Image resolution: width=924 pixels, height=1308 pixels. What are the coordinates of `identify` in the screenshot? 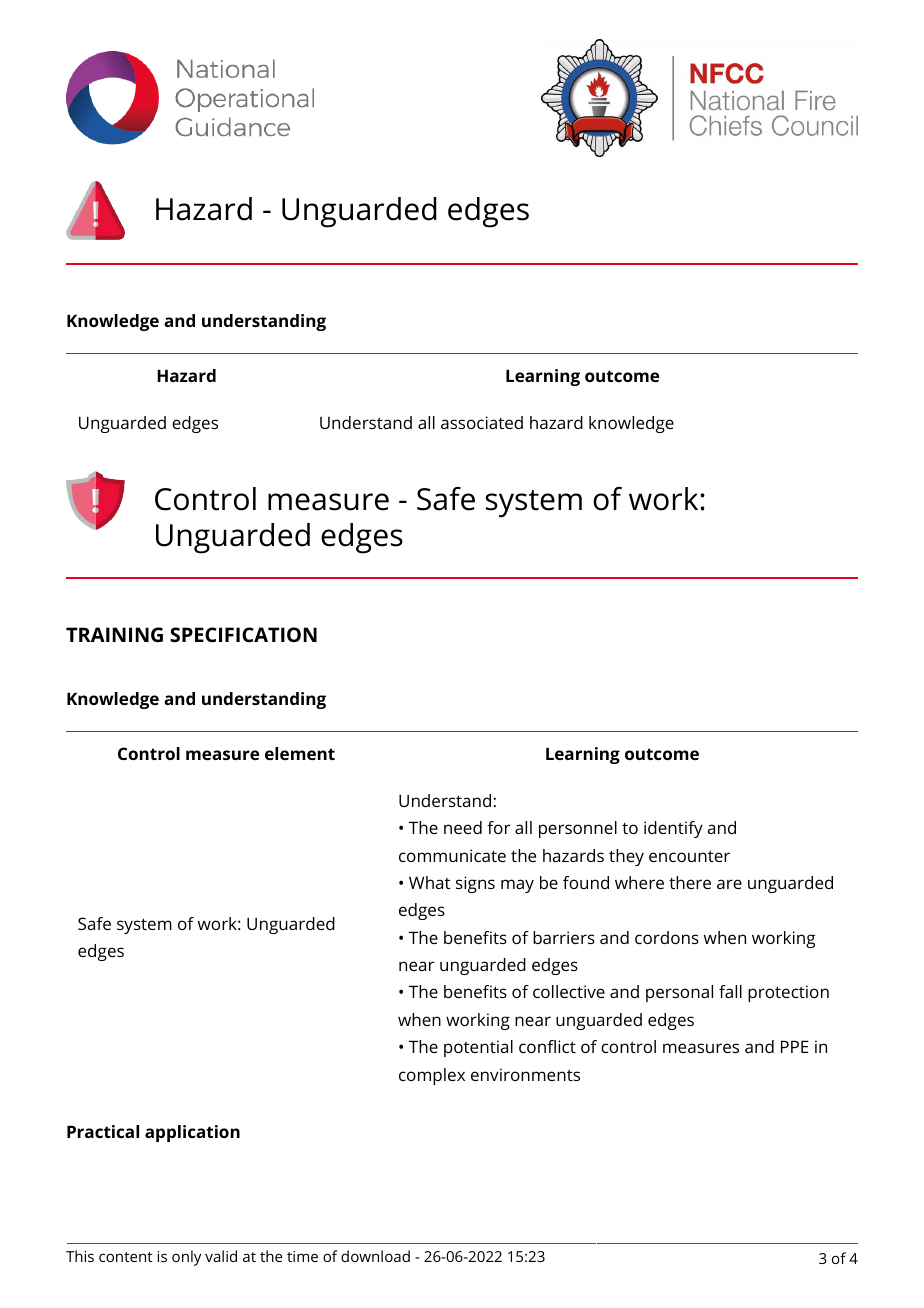 It's located at (673, 829).
